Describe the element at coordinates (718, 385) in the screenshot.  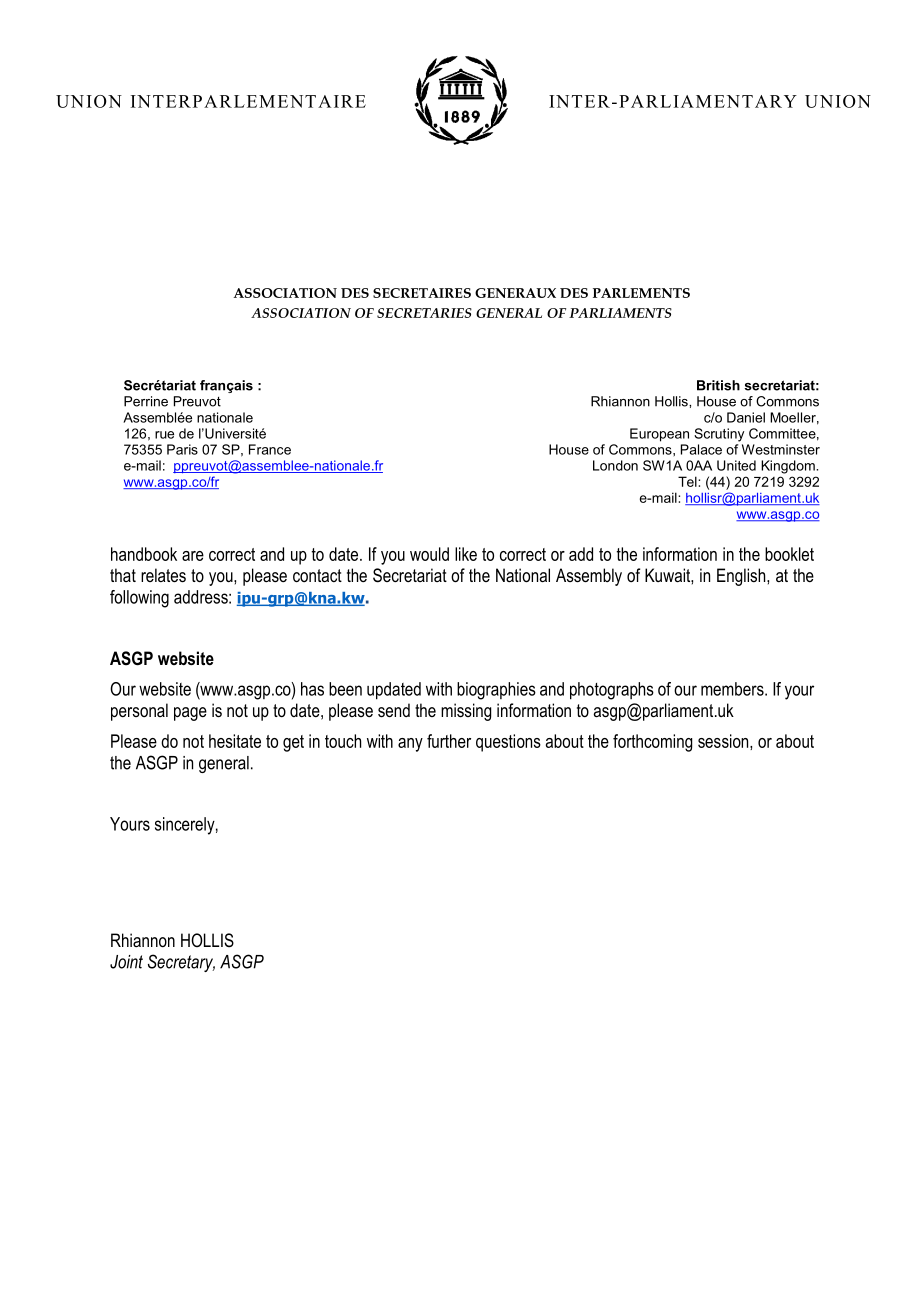
I see `British` at that location.
